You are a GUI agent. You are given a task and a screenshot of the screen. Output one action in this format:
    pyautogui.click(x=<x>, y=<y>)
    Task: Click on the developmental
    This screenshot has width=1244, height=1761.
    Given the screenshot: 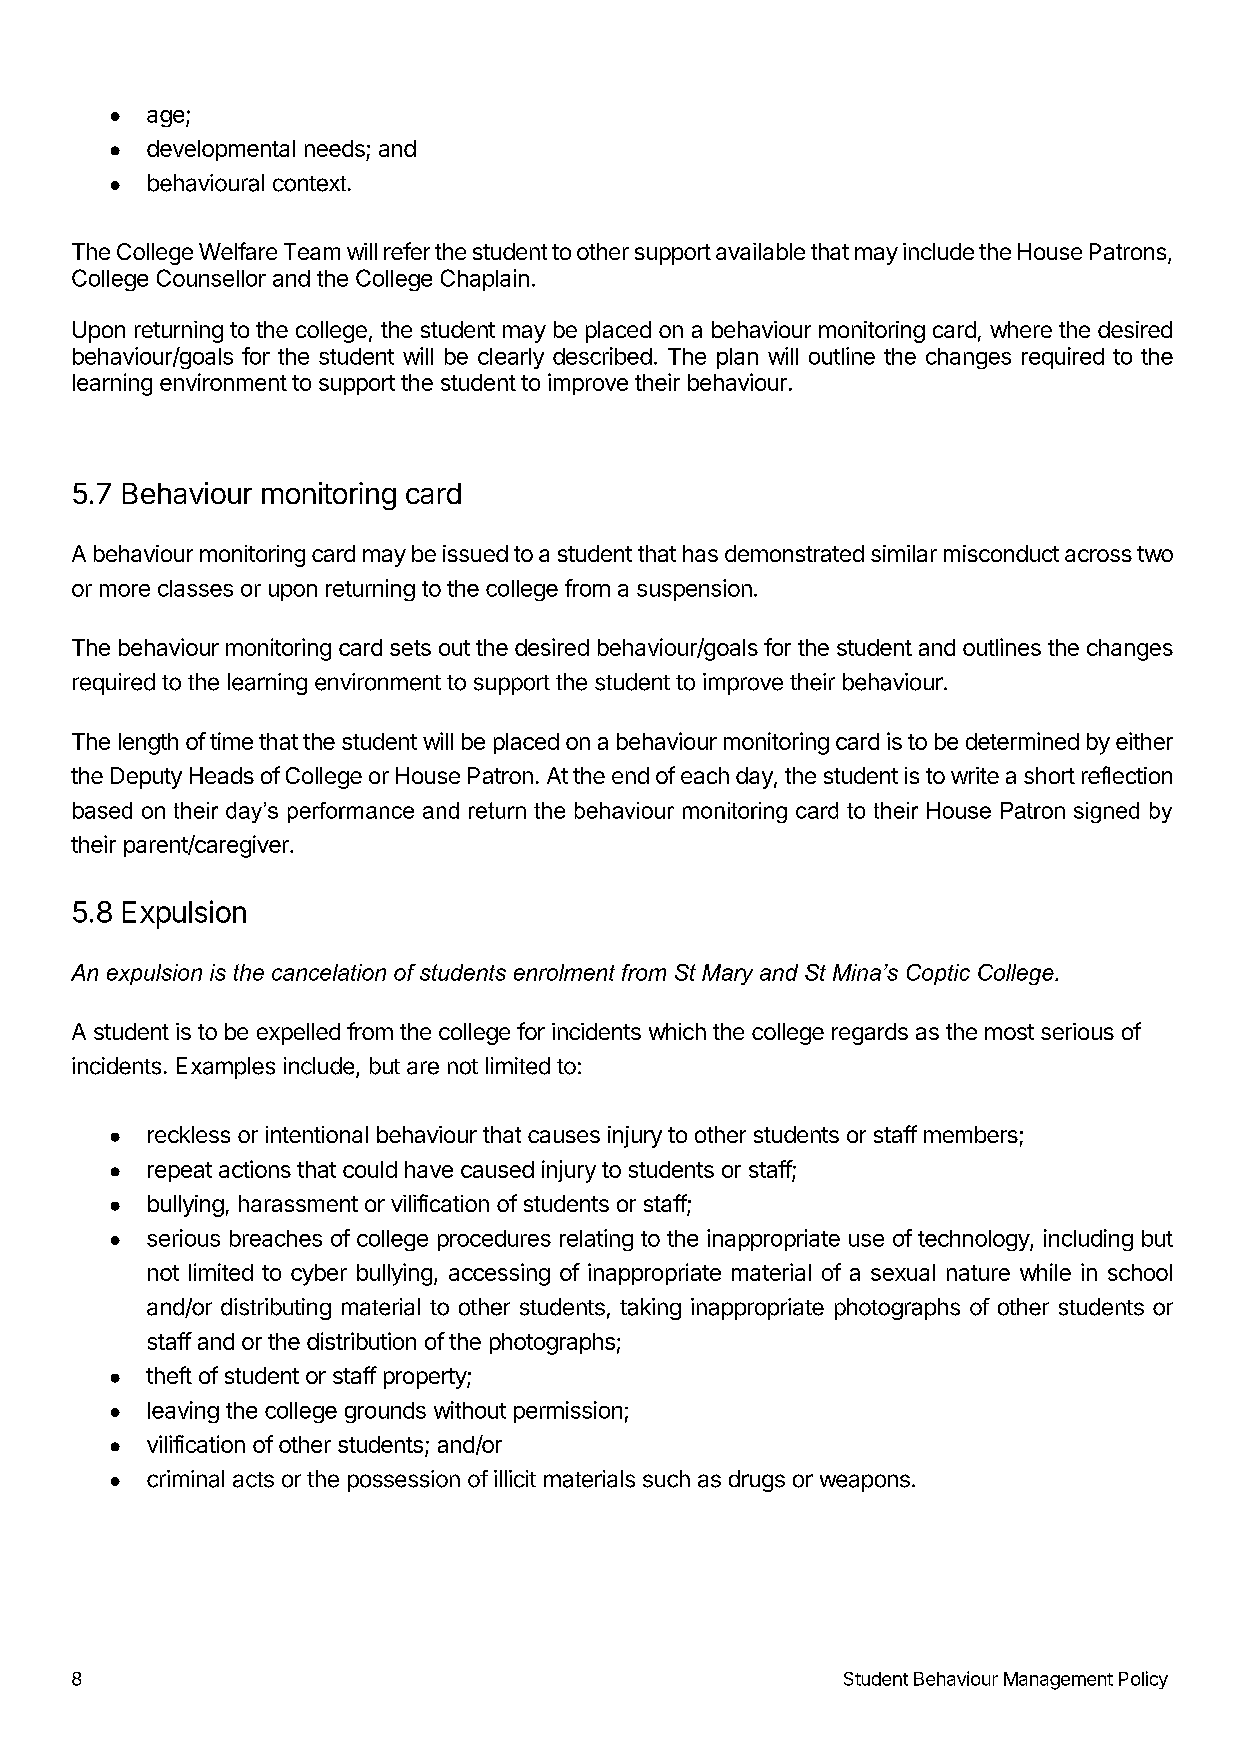 What is the action you would take?
    pyautogui.click(x=221, y=150)
